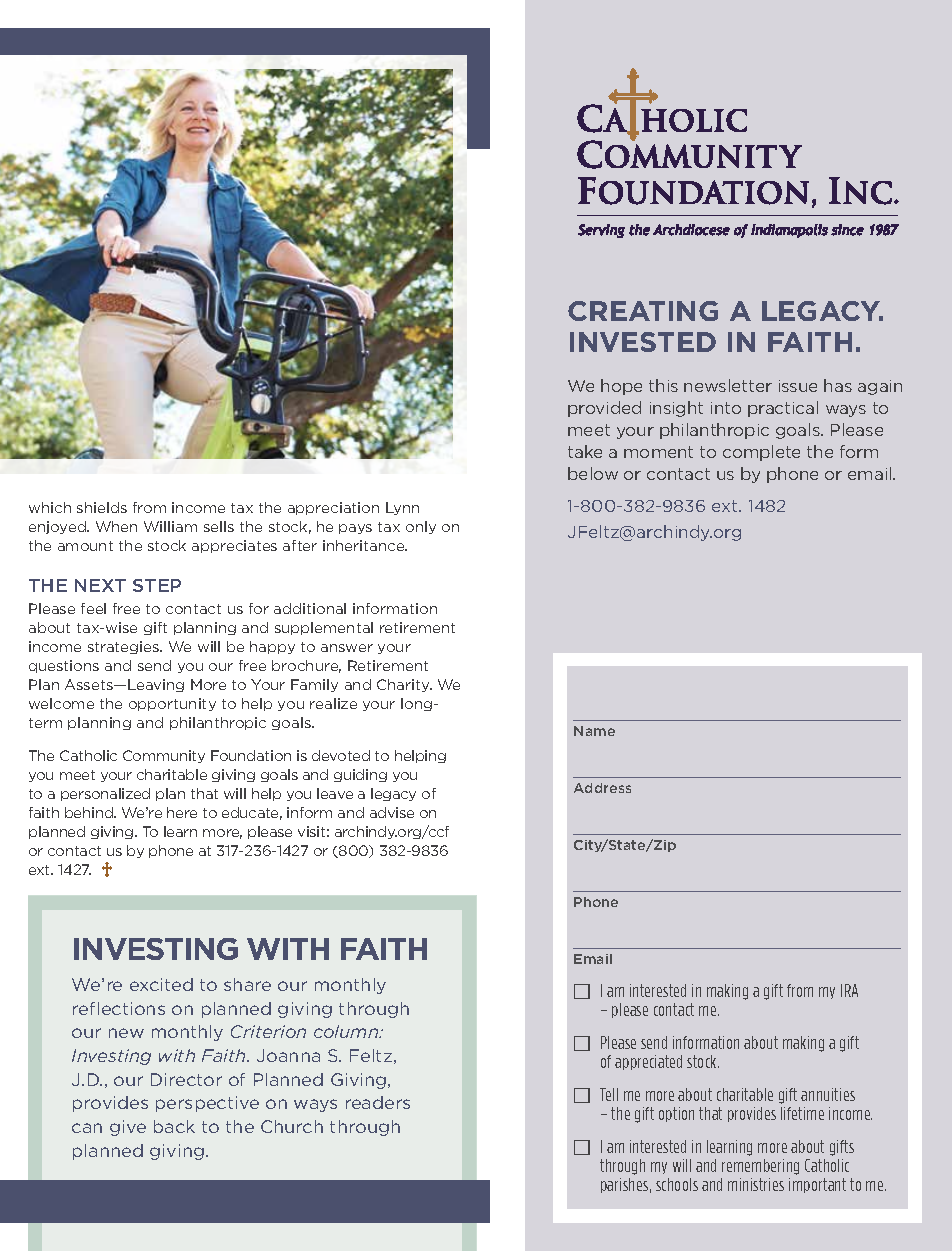  What do you see at coordinates (798, 386) in the page?
I see `issue` at bounding box center [798, 386].
